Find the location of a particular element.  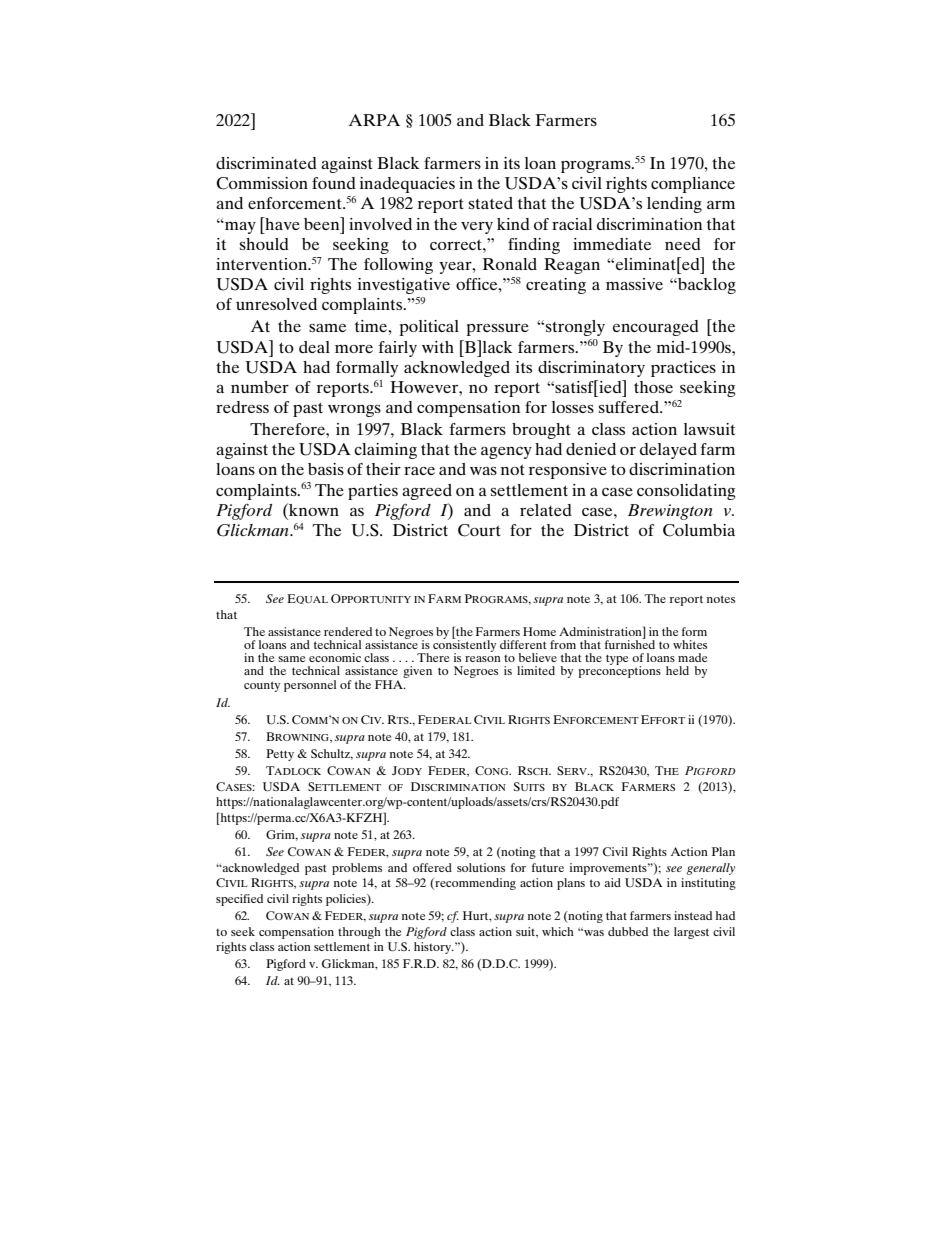

specified is located at coordinates (239, 900).
